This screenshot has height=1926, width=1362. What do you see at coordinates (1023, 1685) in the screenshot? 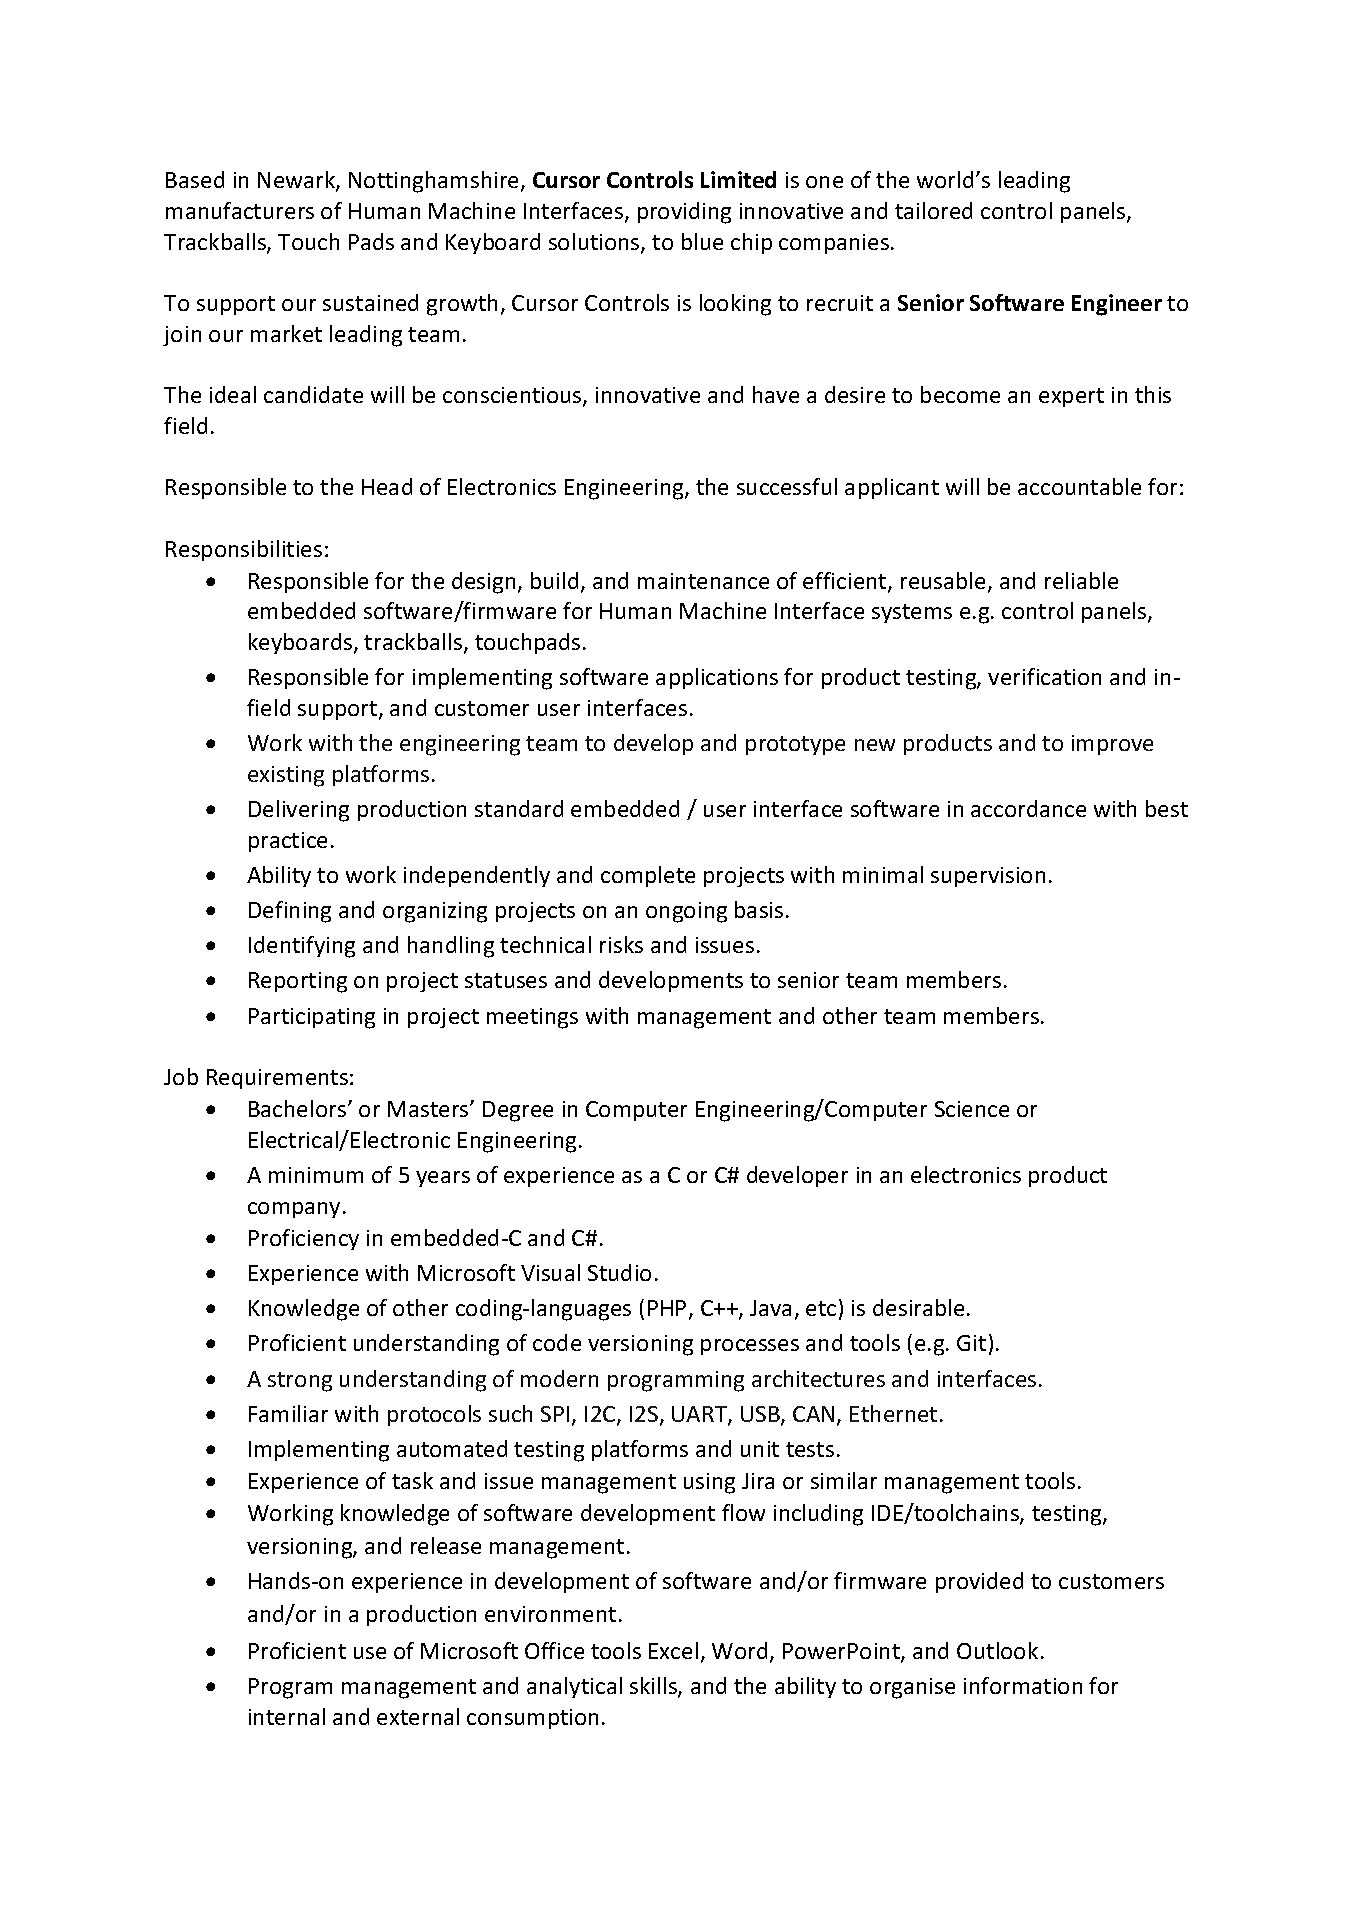
I see `information` at bounding box center [1023, 1685].
